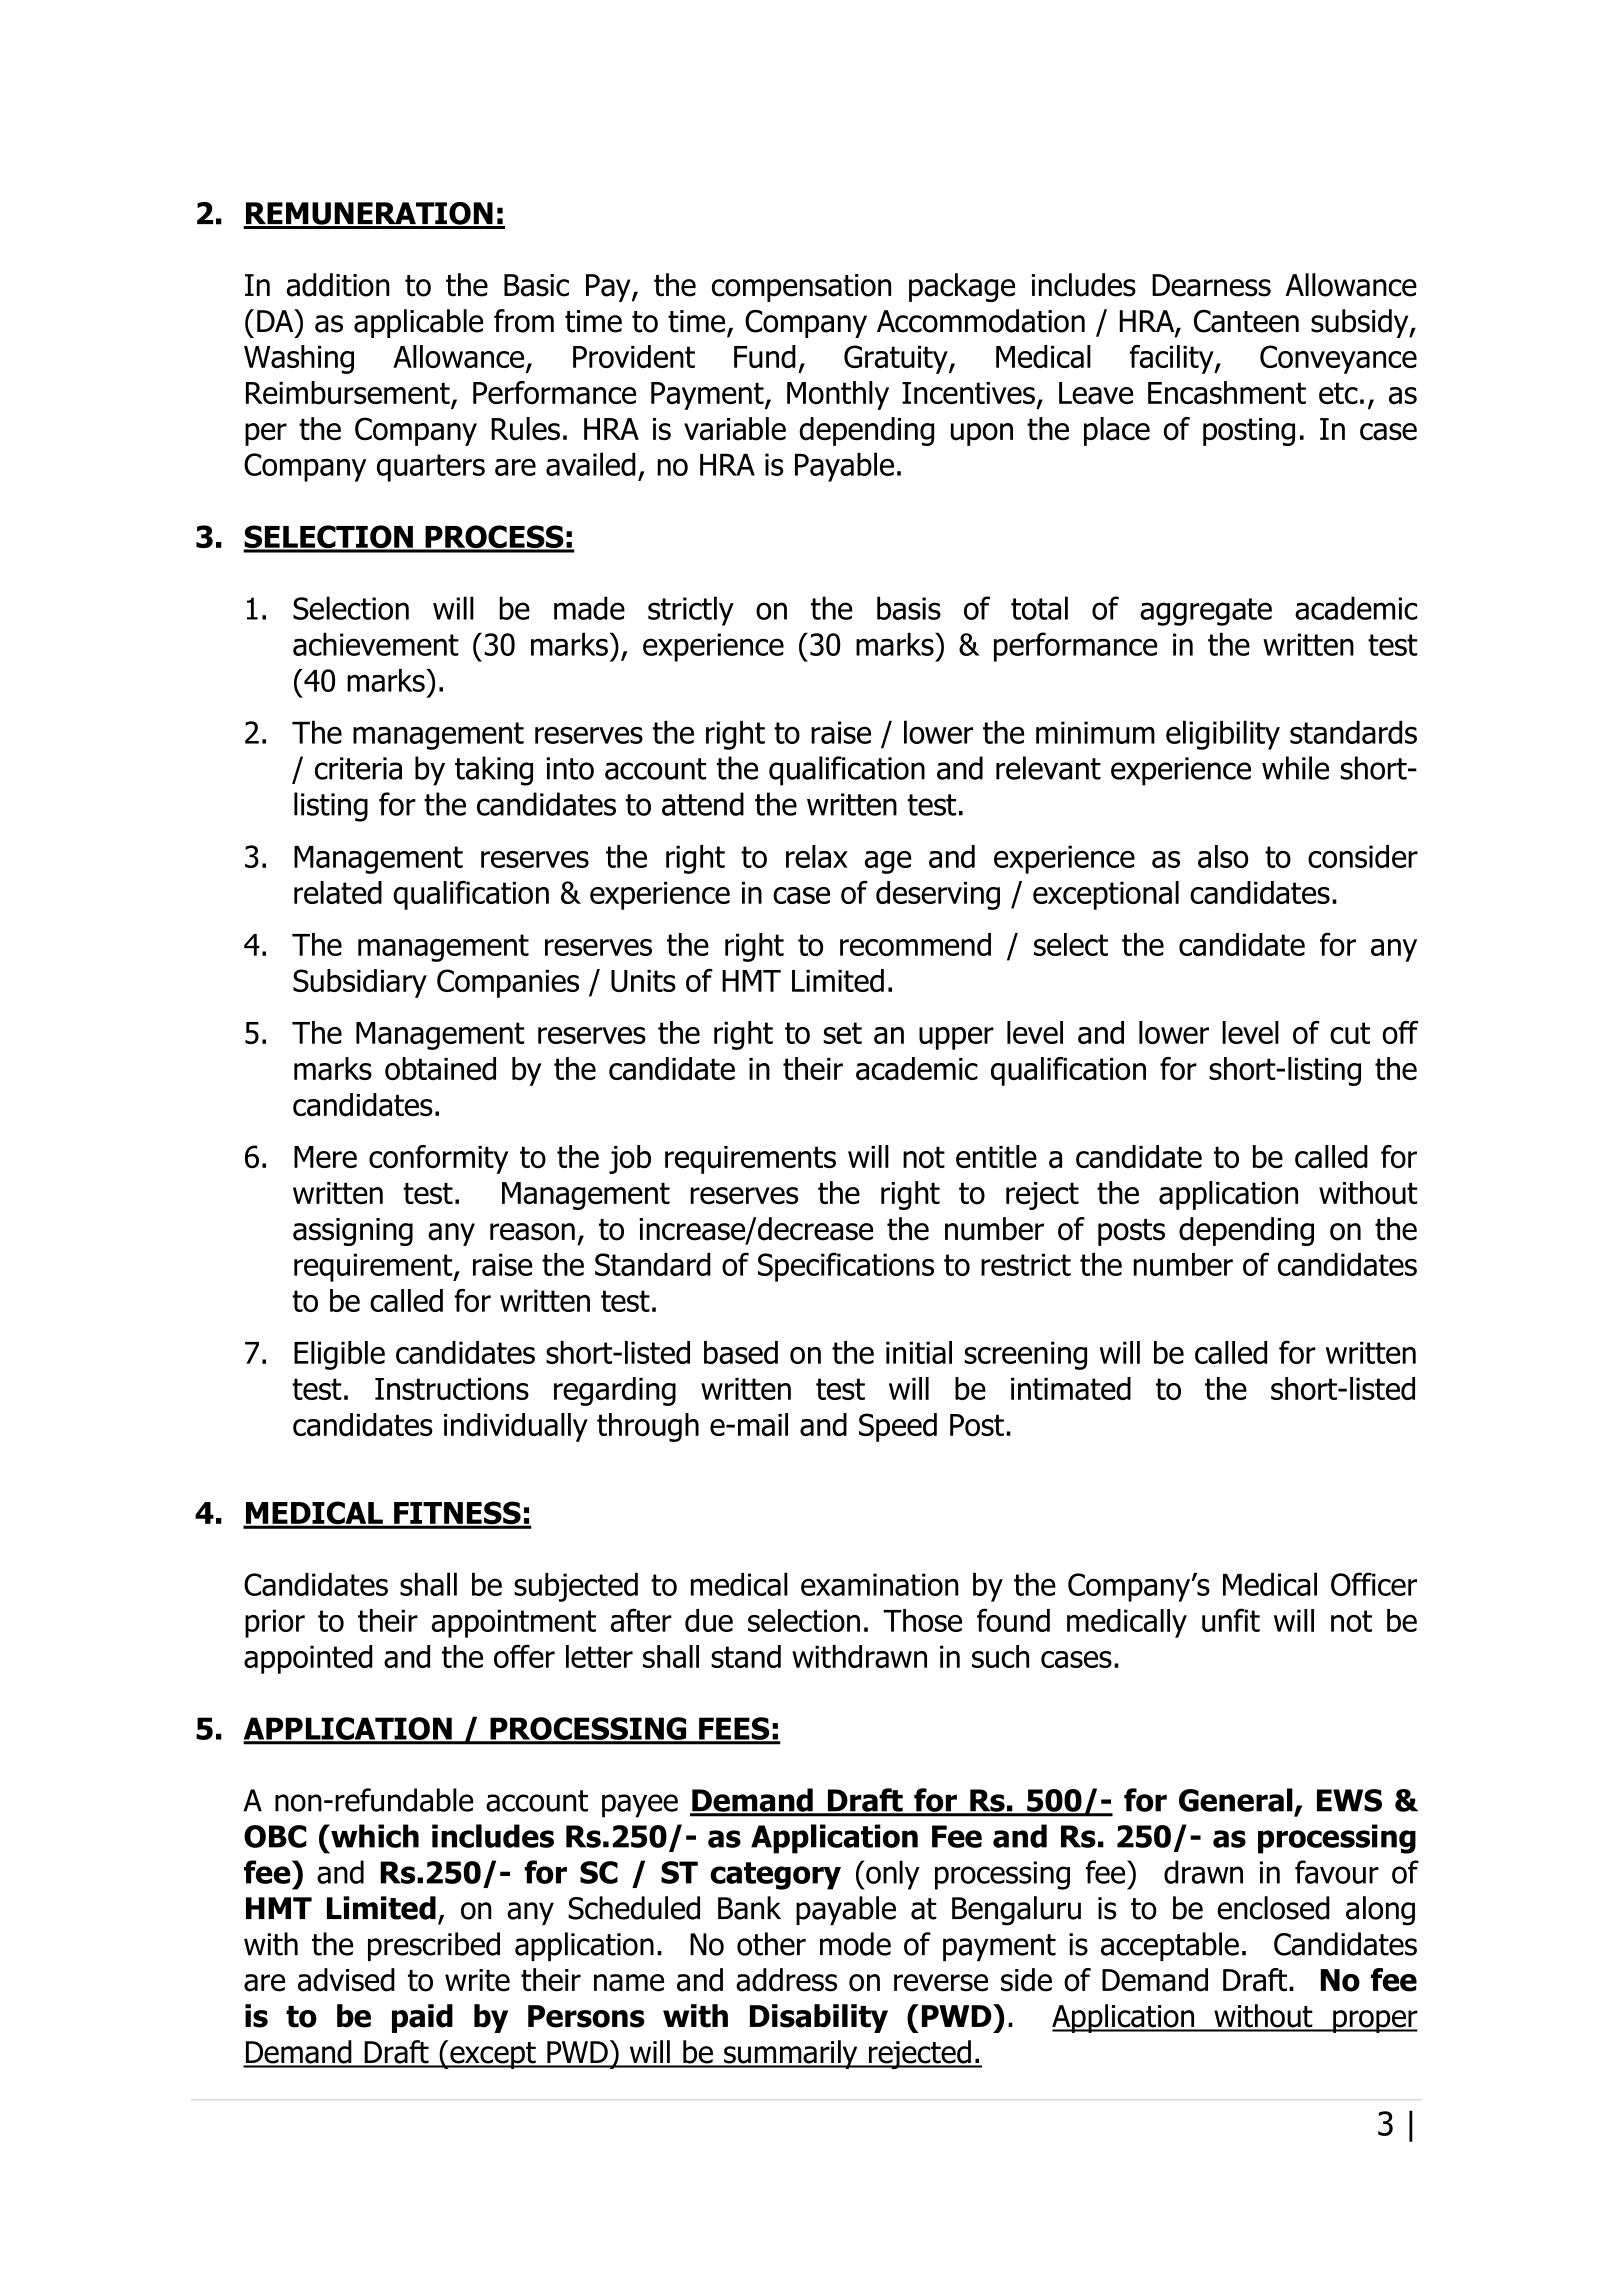 This document has width=1612, height=2279. Describe the element at coordinates (801, 288) in the document. I see `compensation` at that location.
